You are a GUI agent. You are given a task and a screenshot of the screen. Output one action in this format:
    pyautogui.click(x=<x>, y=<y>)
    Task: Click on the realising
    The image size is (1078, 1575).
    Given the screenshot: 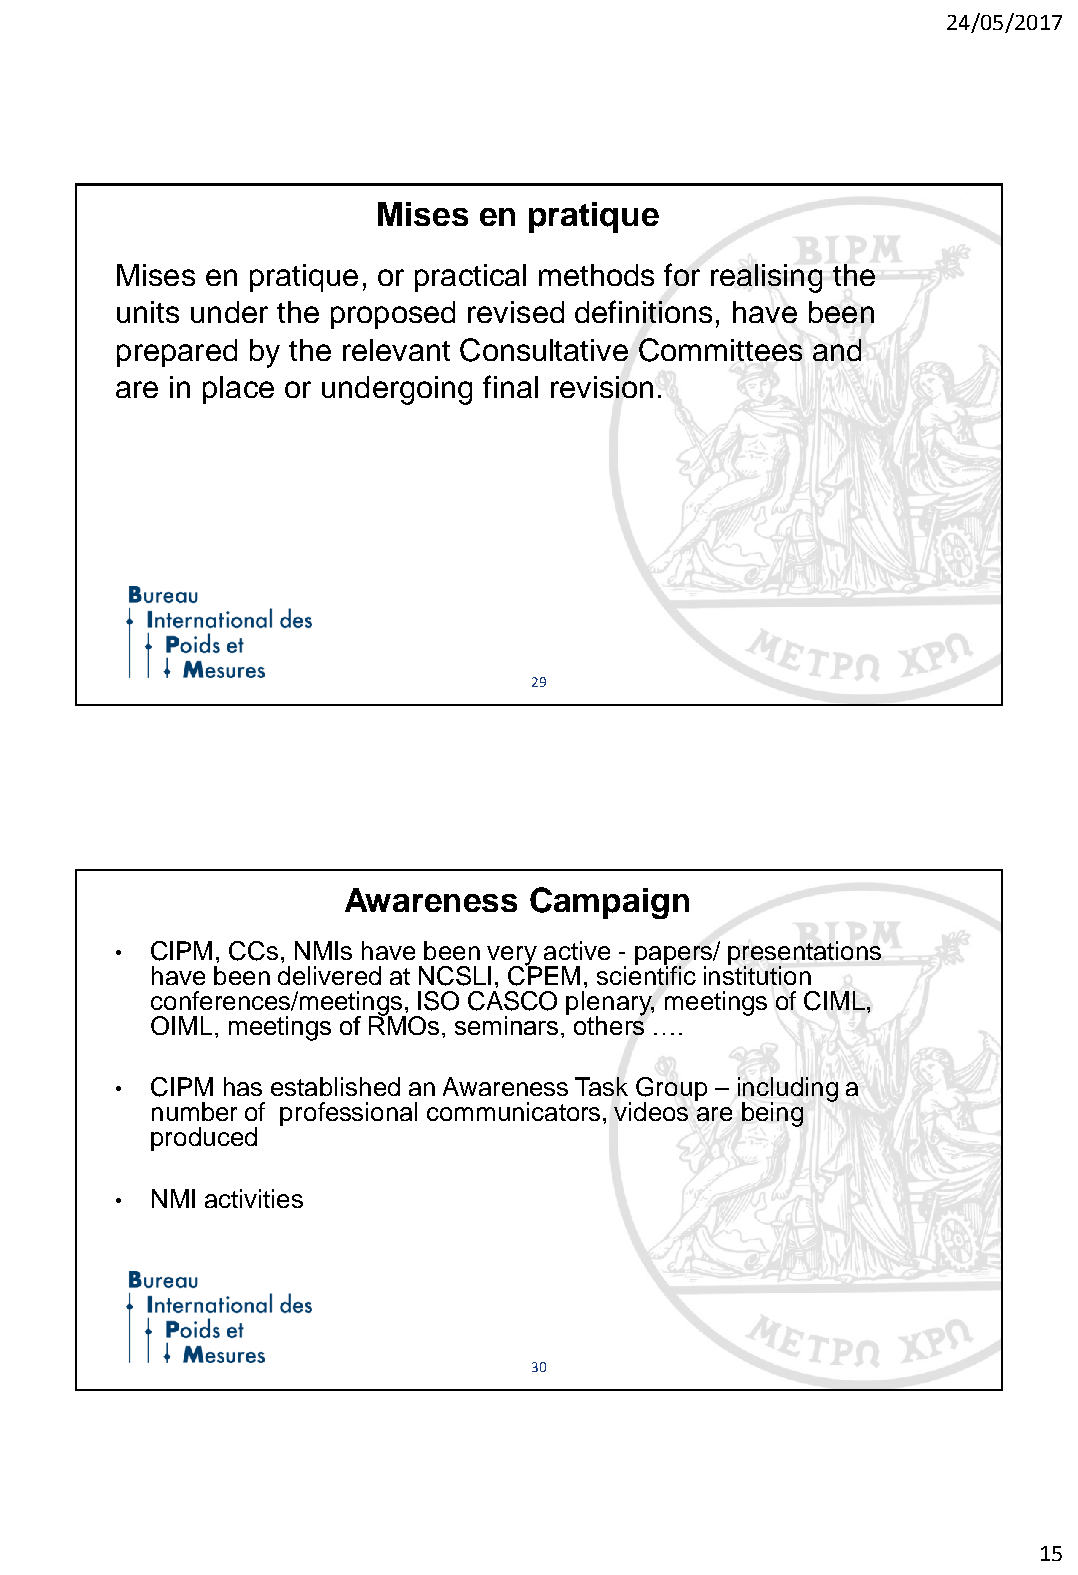 What is the action you would take?
    pyautogui.click(x=766, y=278)
